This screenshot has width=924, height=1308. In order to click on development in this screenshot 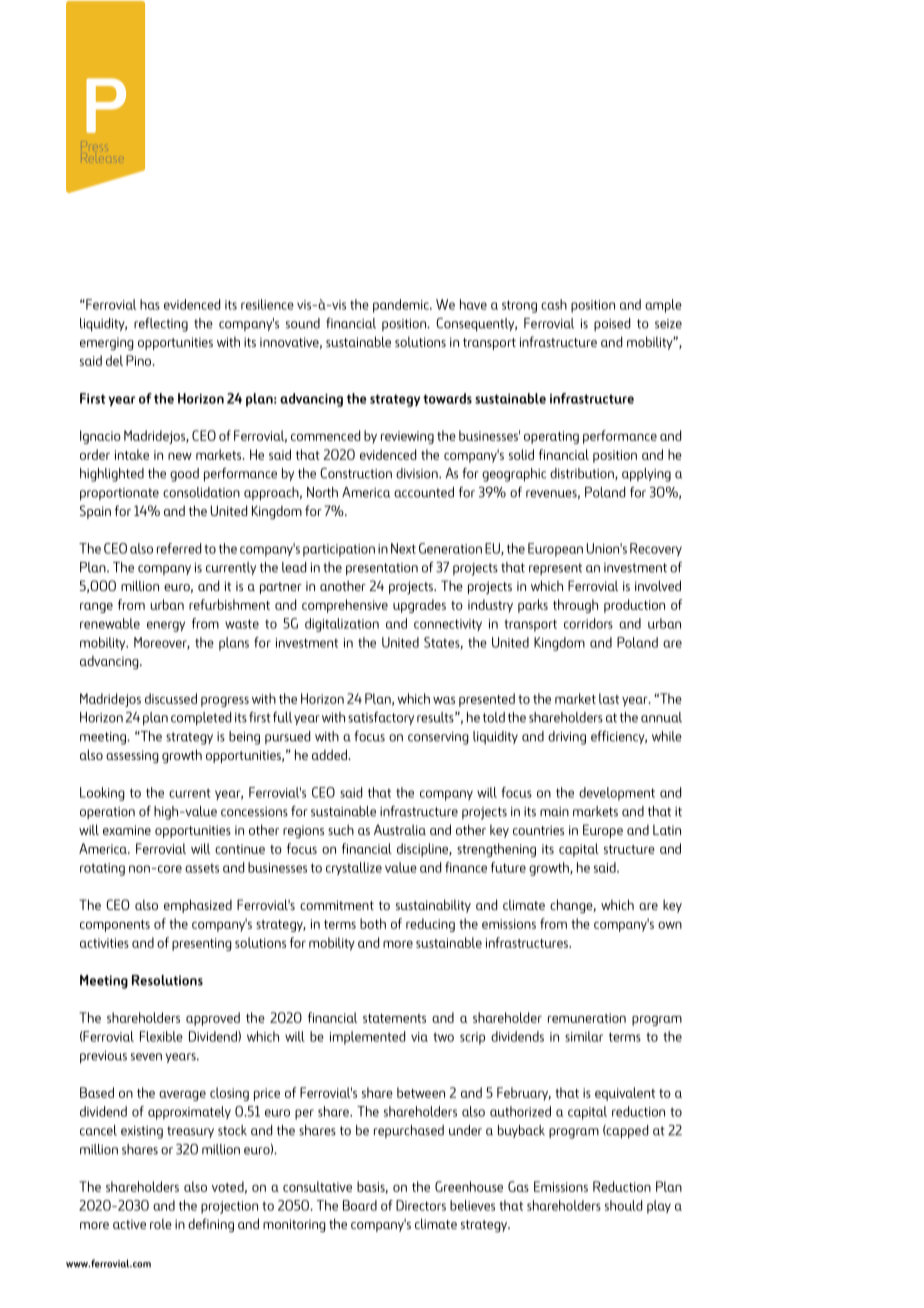, I will do `click(617, 794)`.
